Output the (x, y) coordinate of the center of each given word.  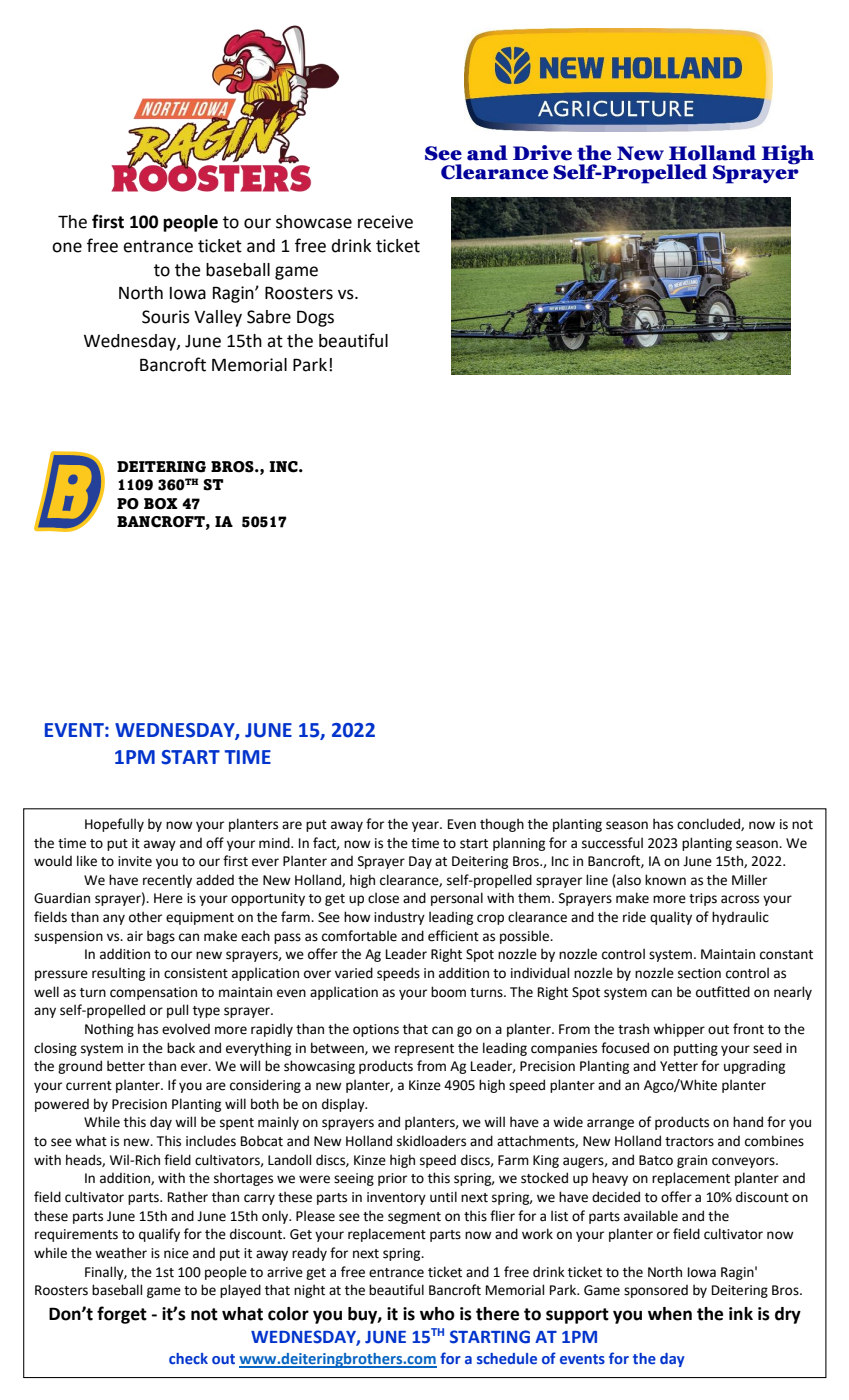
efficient (453, 936)
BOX (161, 504)
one (67, 247)
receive (385, 222)
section (699, 973)
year (426, 826)
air (135, 936)
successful (612, 843)
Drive (542, 153)
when (670, 1314)
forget (122, 1315)
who (437, 1314)
